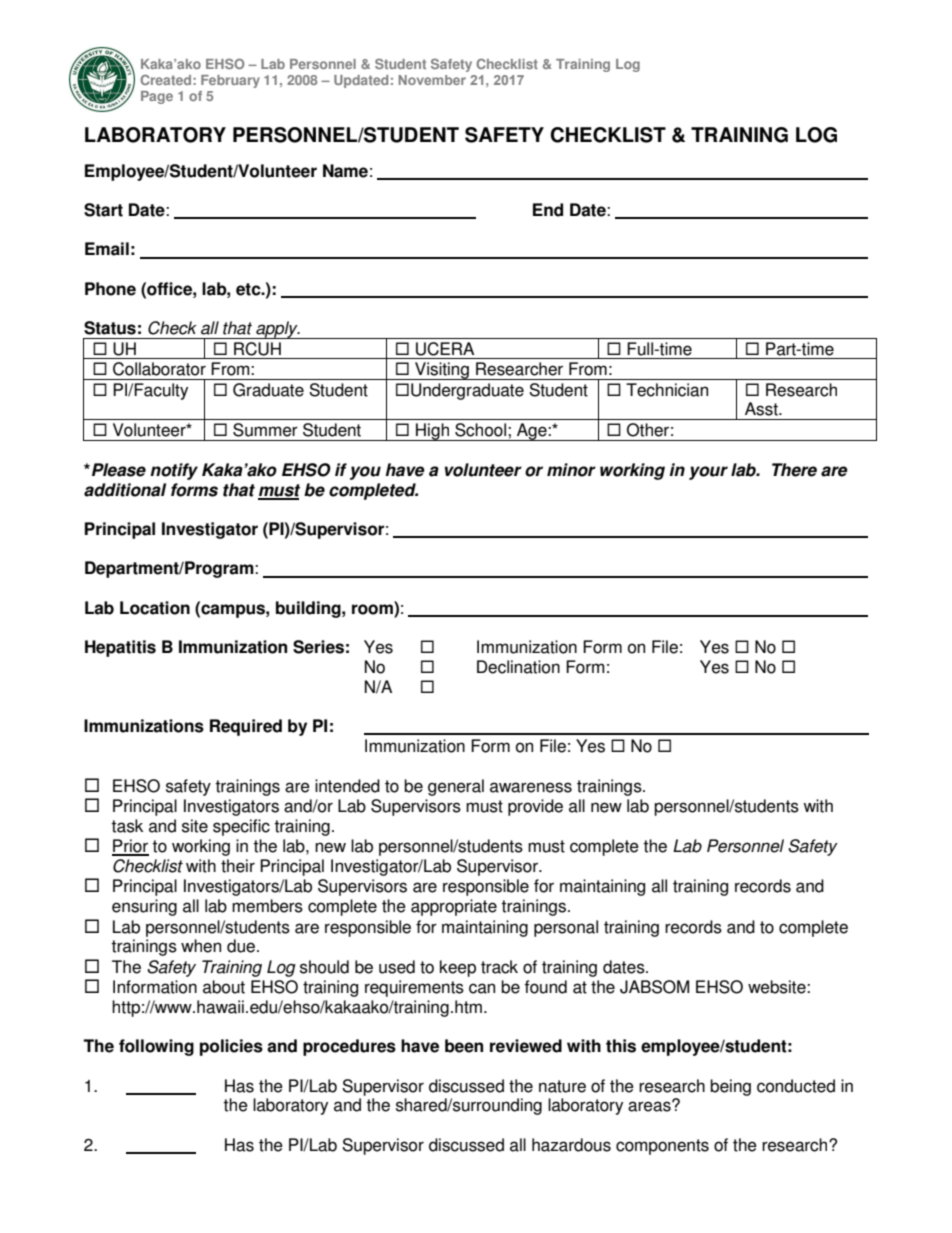  What do you see at coordinates (373, 609) in the screenshot?
I see `room` at bounding box center [373, 609].
